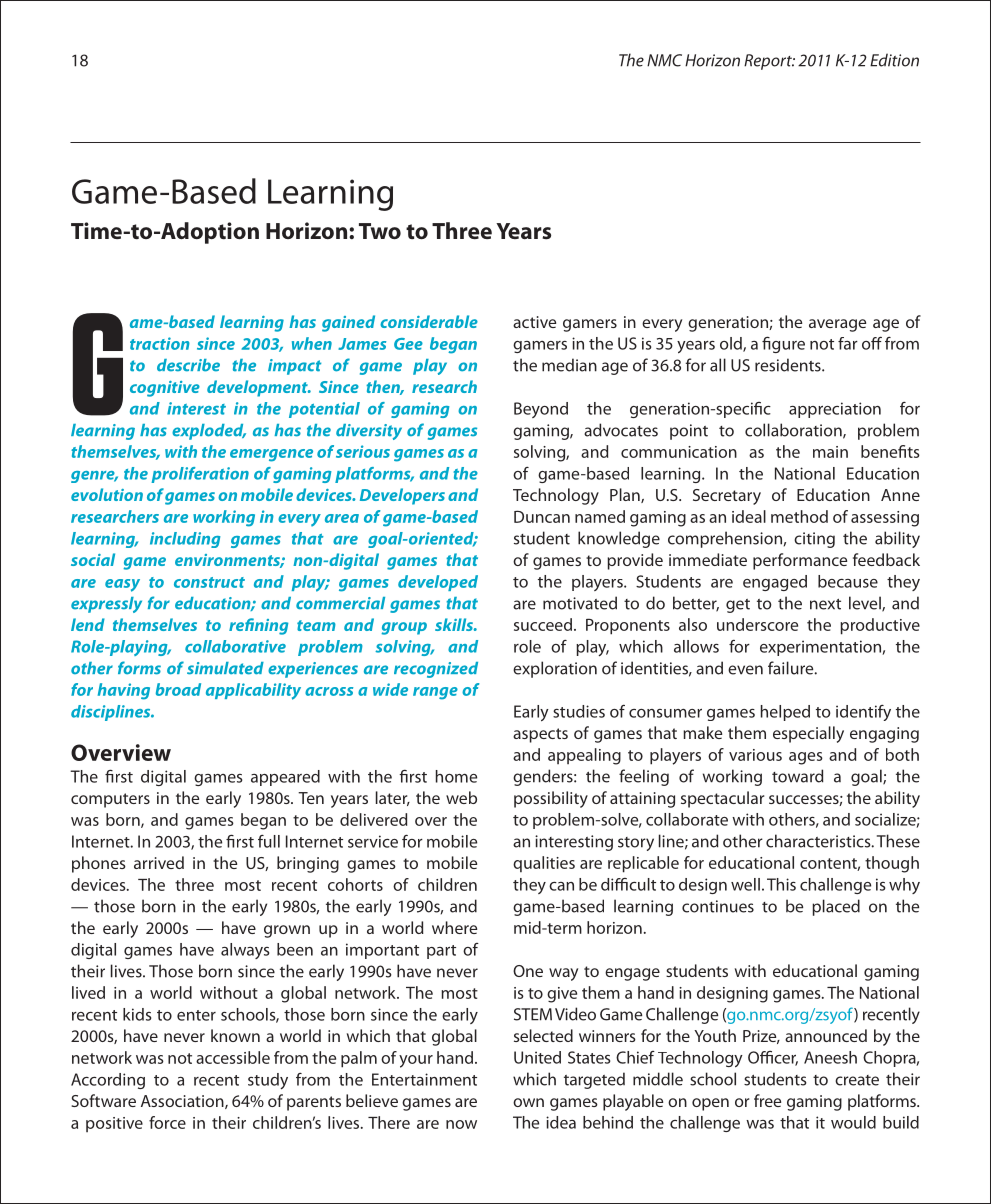  What do you see at coordinates (825, 604) in the screenshot?
I see `next` at bounding box center [825, 604].
